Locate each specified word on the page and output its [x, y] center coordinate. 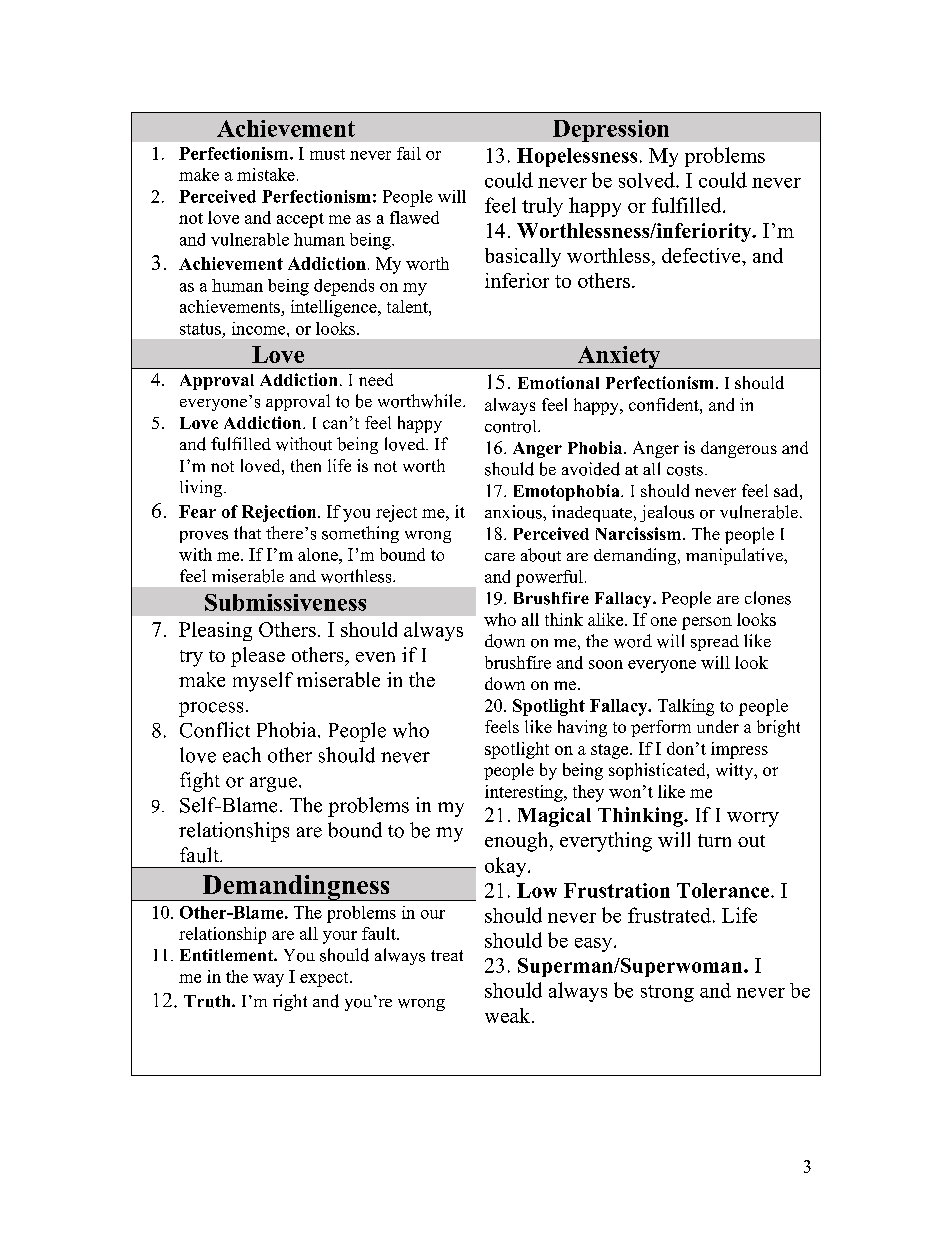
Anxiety [619, 357]
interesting [525, 793]
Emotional [558, 382]
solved [648, 180]
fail [409, 153]
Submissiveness [285, 602]
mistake [266, 174]
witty [736, 771]
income [260, 328]
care [500, 557]
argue [273, 784]
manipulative [735, 556]
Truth [208, 1001]
